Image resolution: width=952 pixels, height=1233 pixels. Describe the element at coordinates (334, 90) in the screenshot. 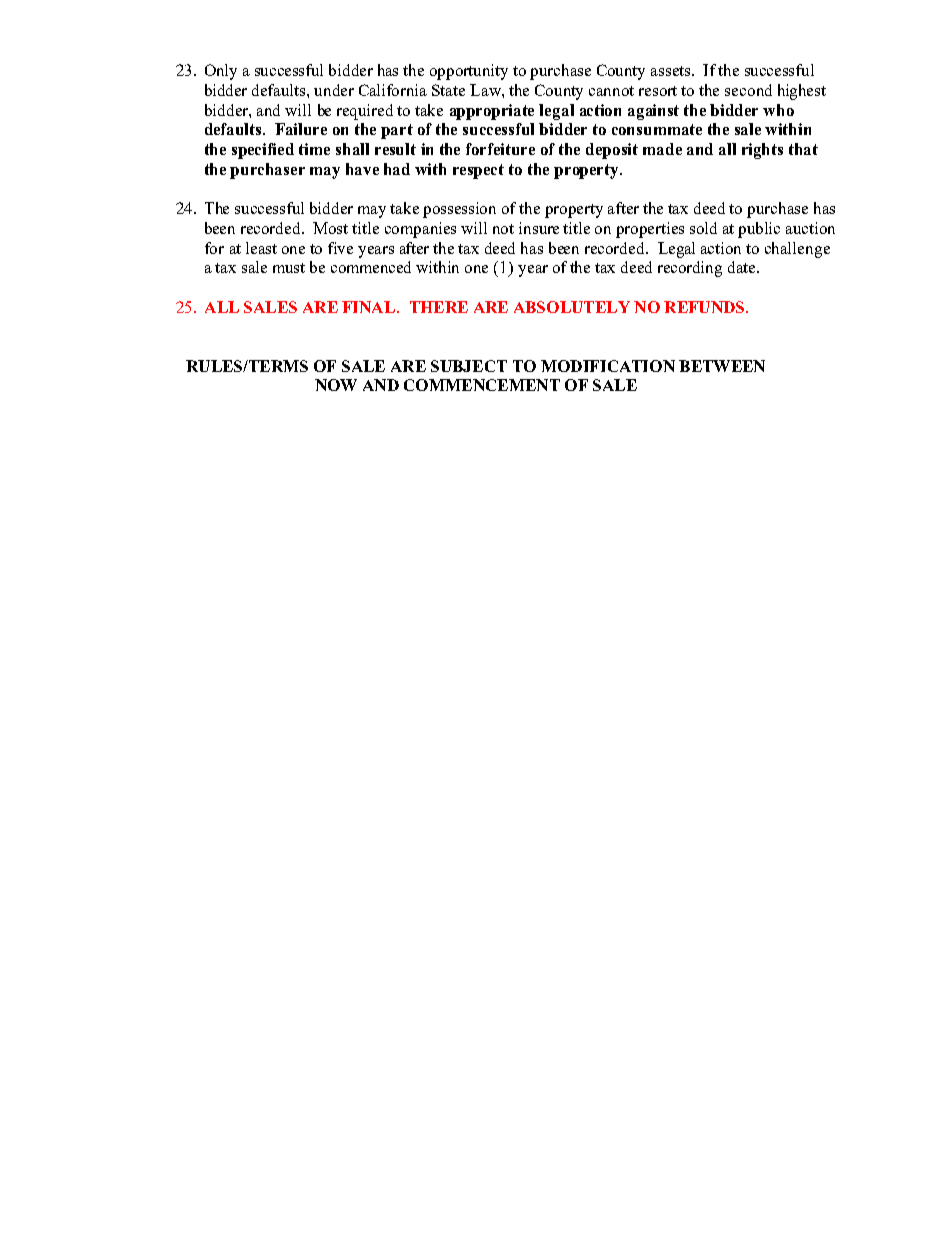

I see `under` at that location.
